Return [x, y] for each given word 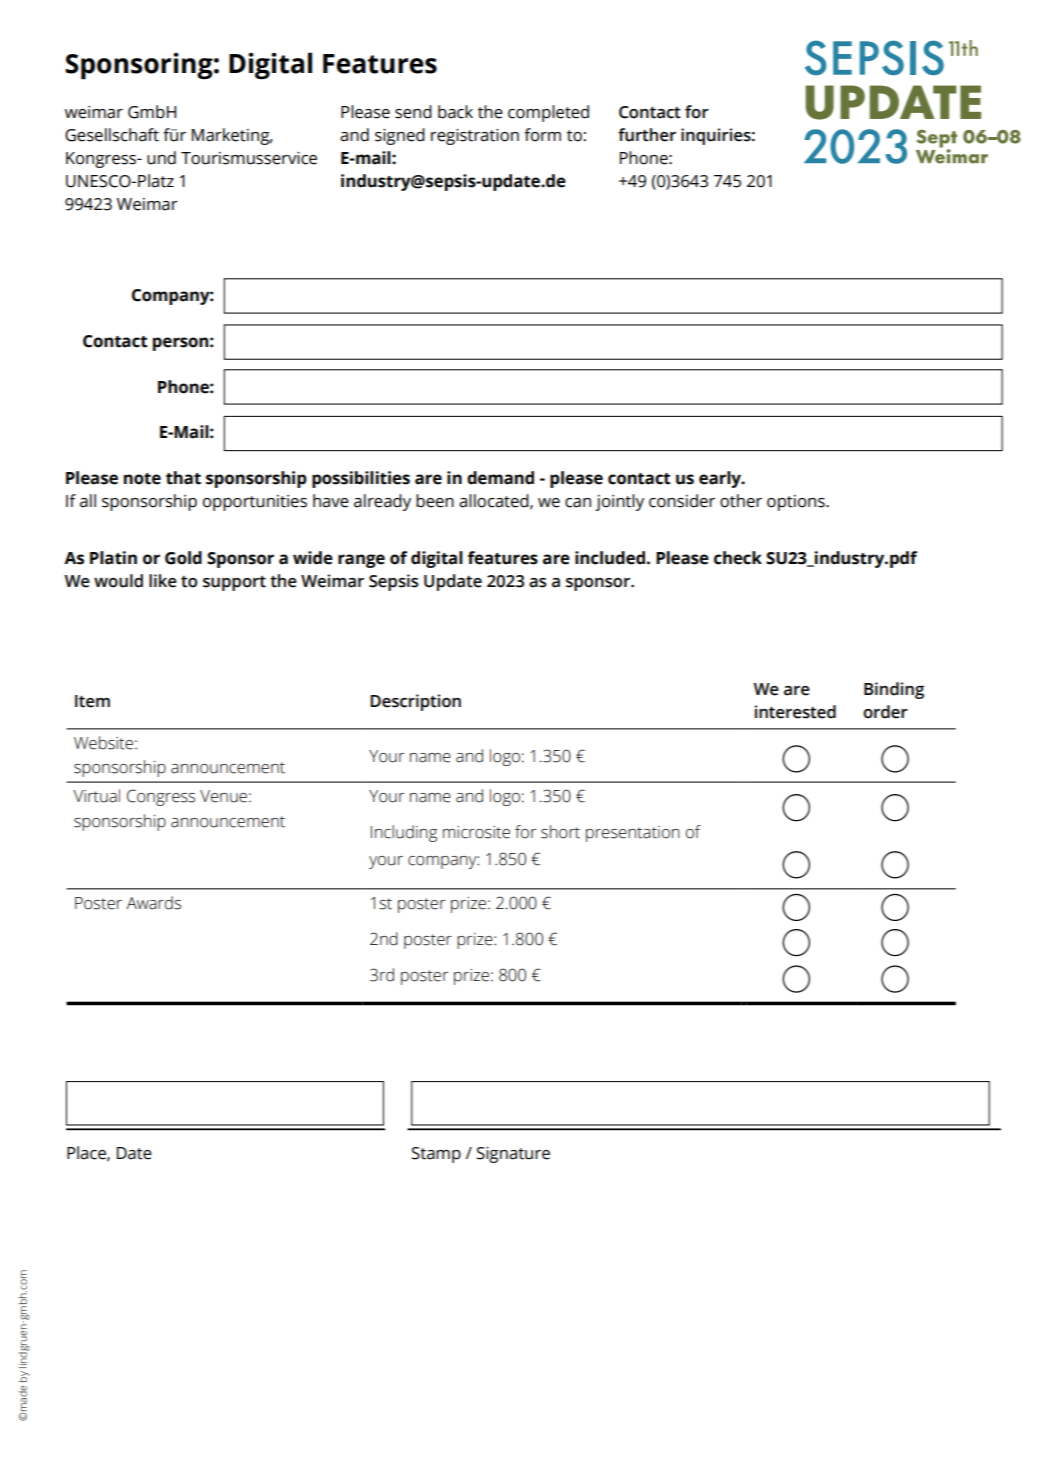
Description [415, 702]
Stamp [436, 1155]
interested [795, 712]
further [647, 135]
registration [475, 137]
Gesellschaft [112, 135]
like [163, 581]
